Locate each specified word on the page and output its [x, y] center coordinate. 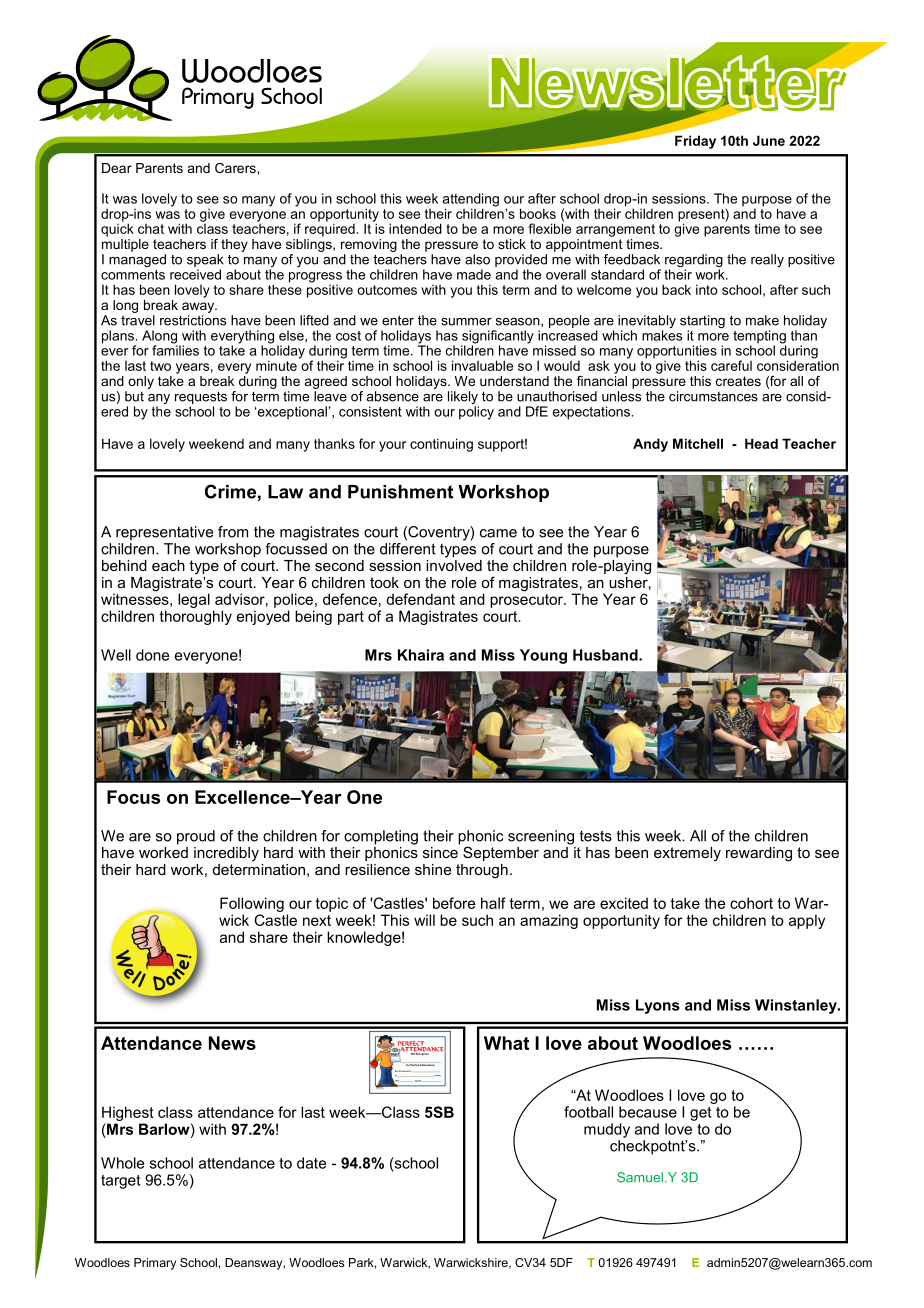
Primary [155, 1264]
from [233, 532]
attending [470, 201]
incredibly [226, 854]
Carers [236, 168]
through [482, 871]
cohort [751, 903]
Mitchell [698, 443]
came [498, 533]
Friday [695, 142]
